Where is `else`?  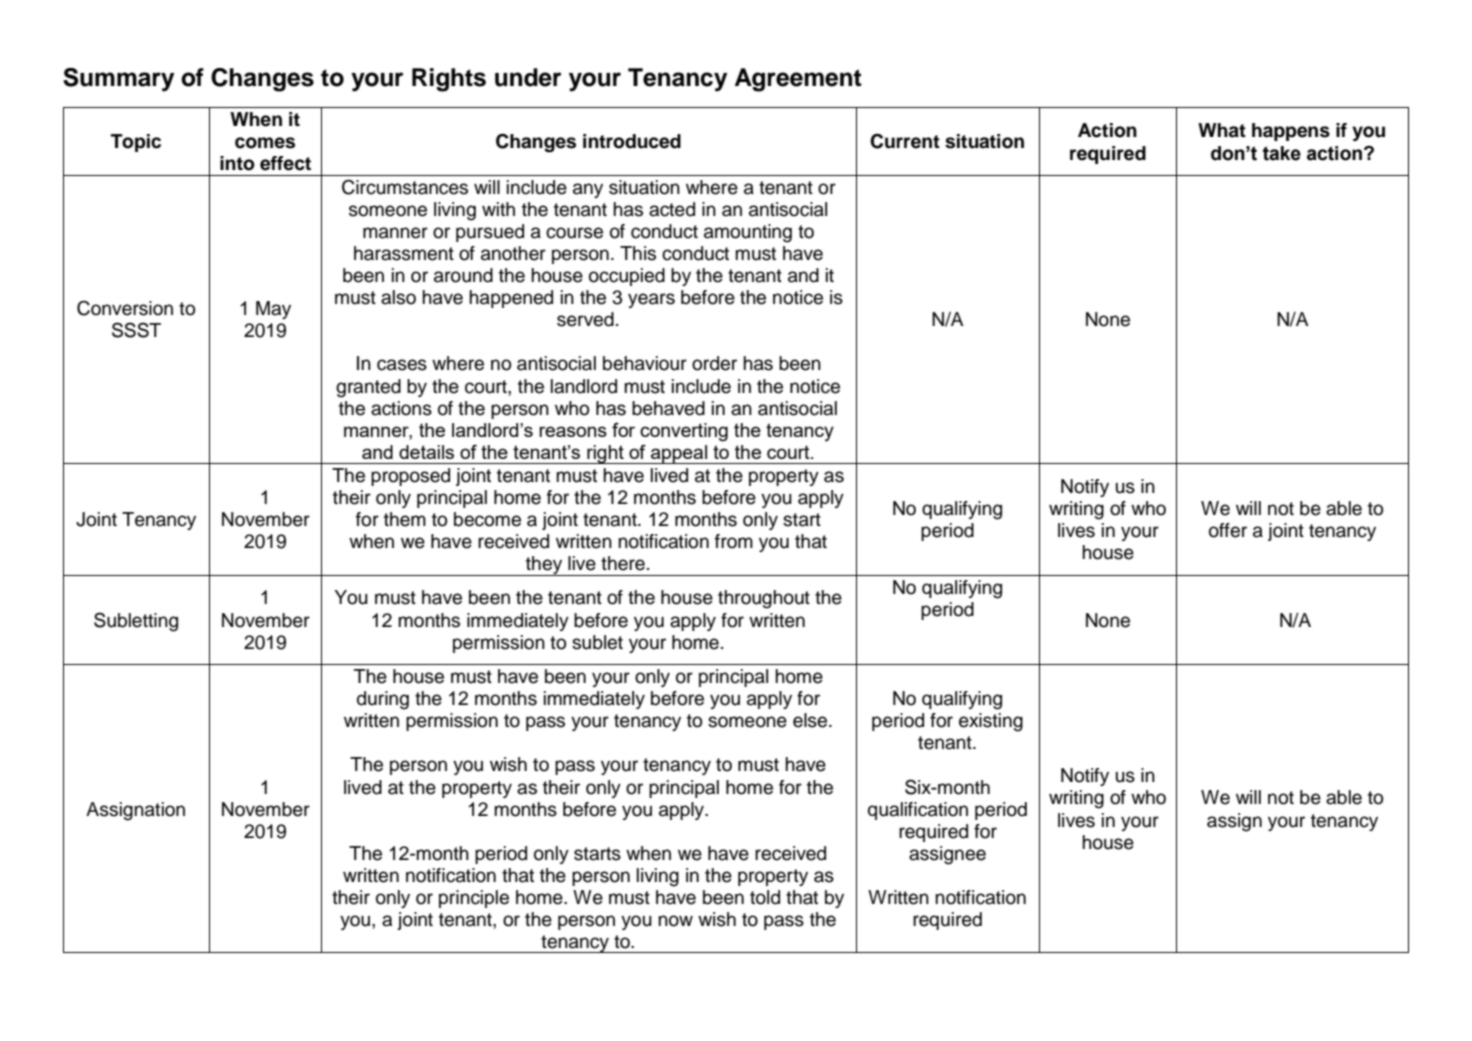 else is located at coordinates (811, 720).
